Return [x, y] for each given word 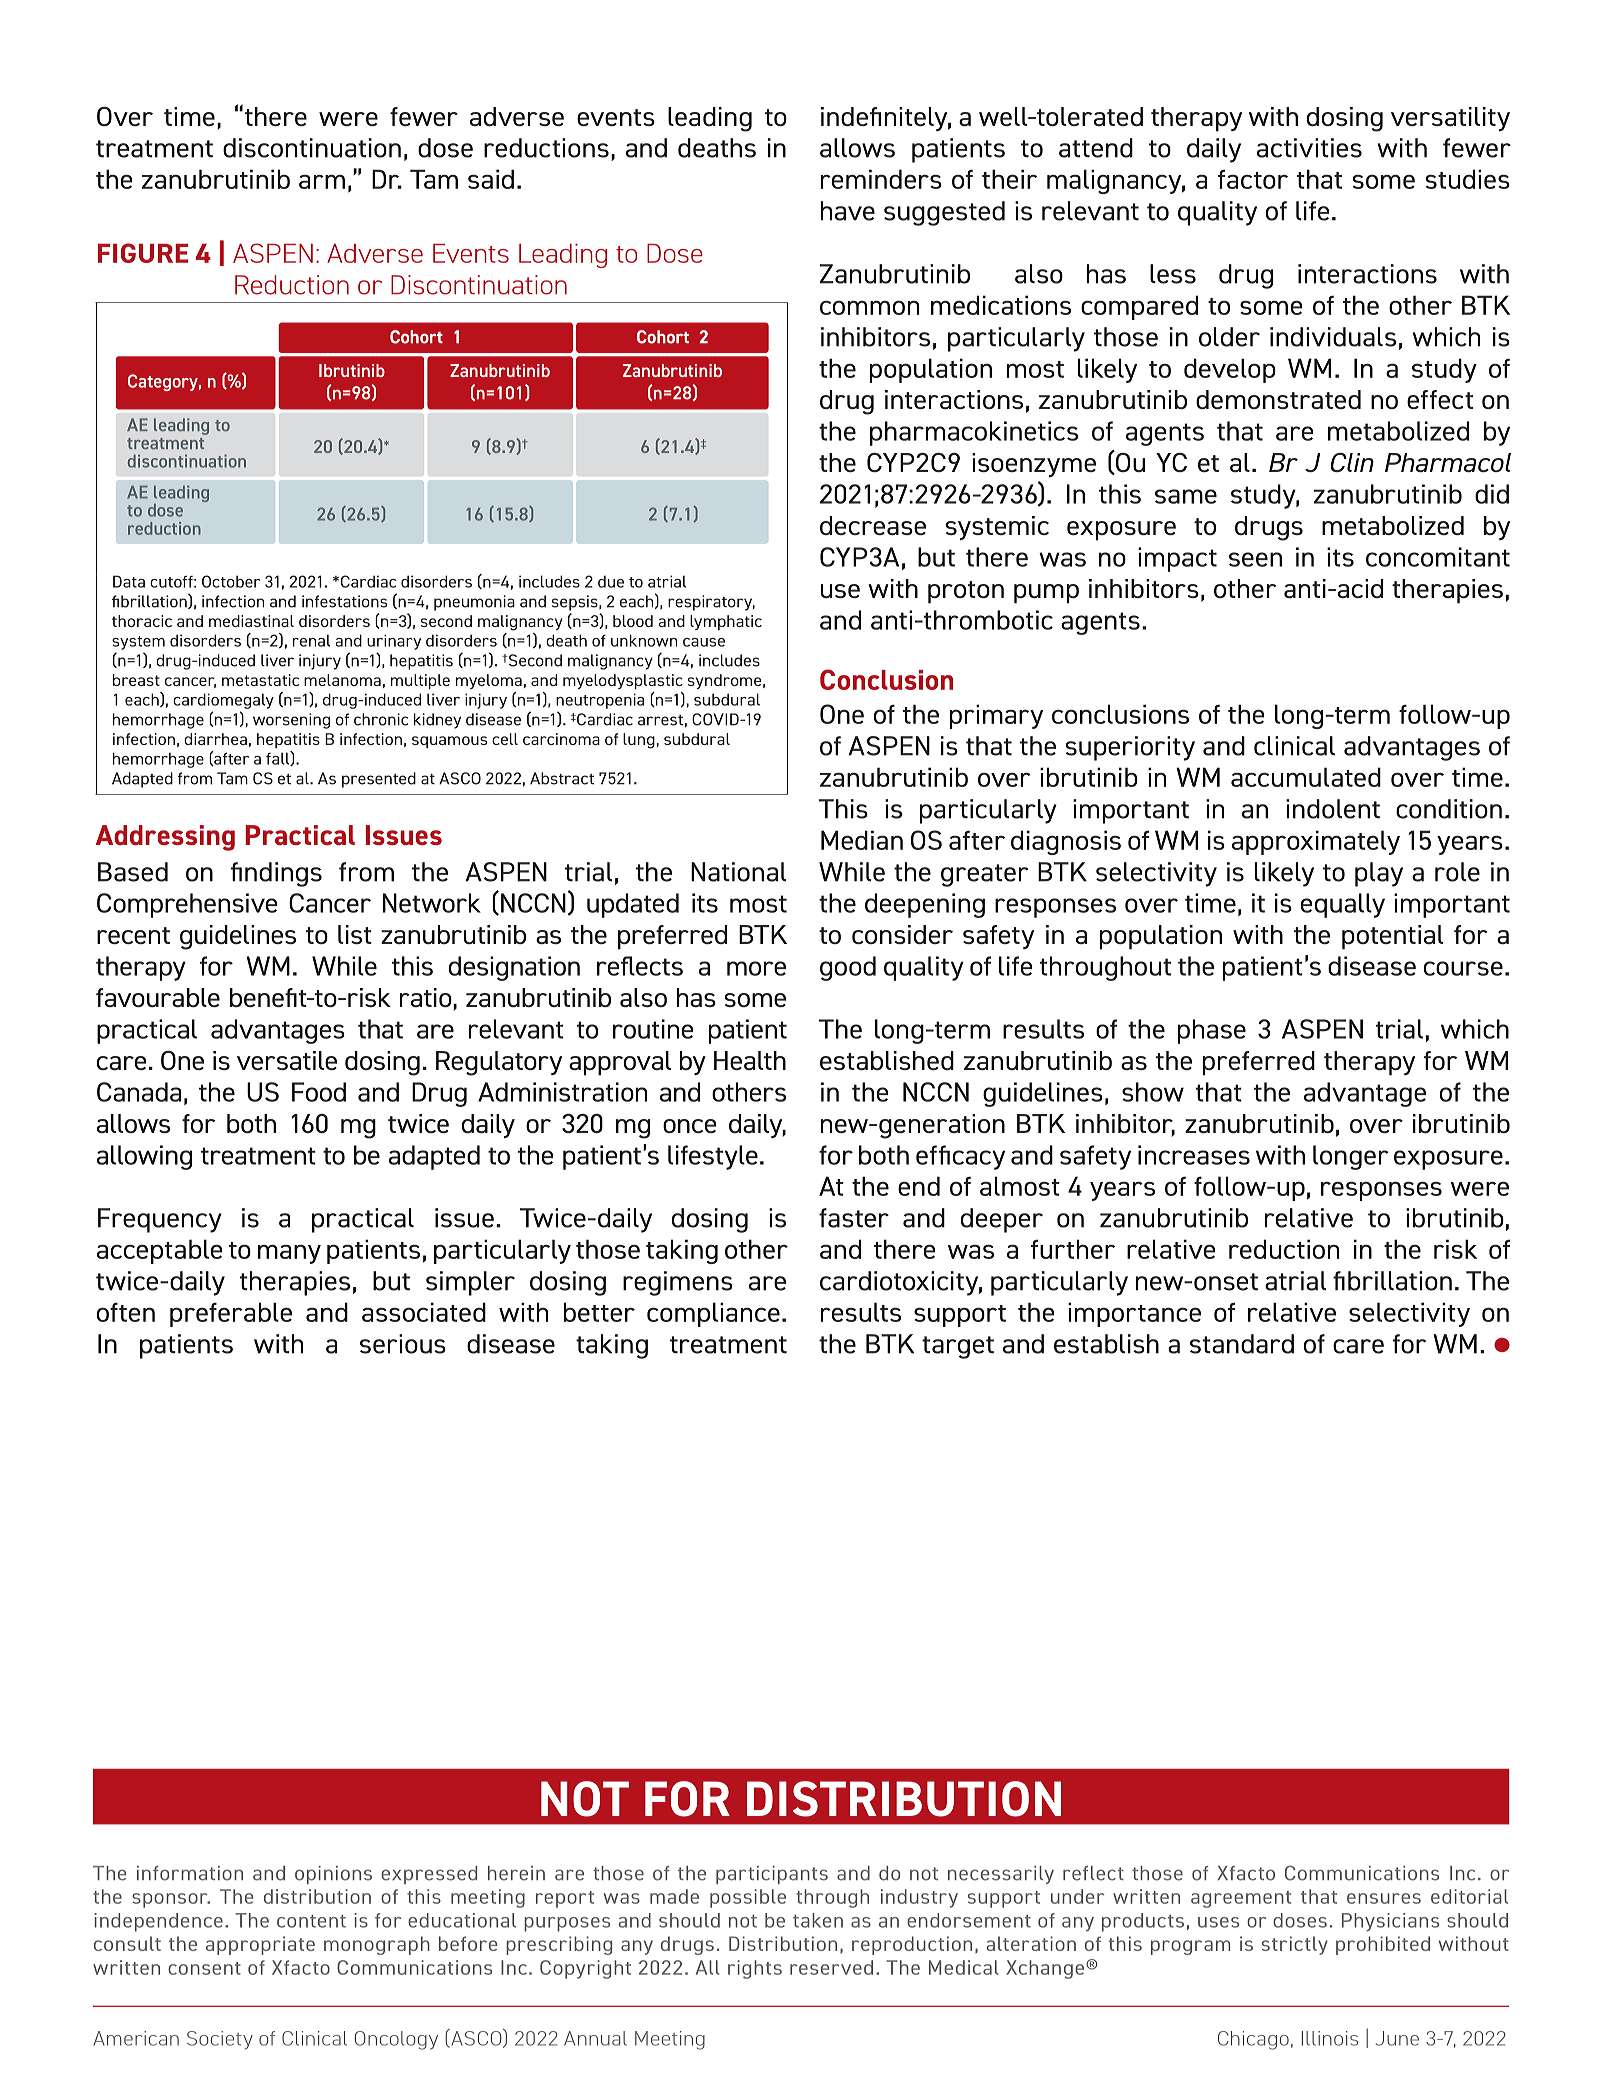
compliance [713, 1314]
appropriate [260, 1945]
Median [862, 840]
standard [1242, 1344]
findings [276, 874]
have [848, 211]
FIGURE [143, 253]
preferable [231, 1314]
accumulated [1306, 777]
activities [1309, 148]
